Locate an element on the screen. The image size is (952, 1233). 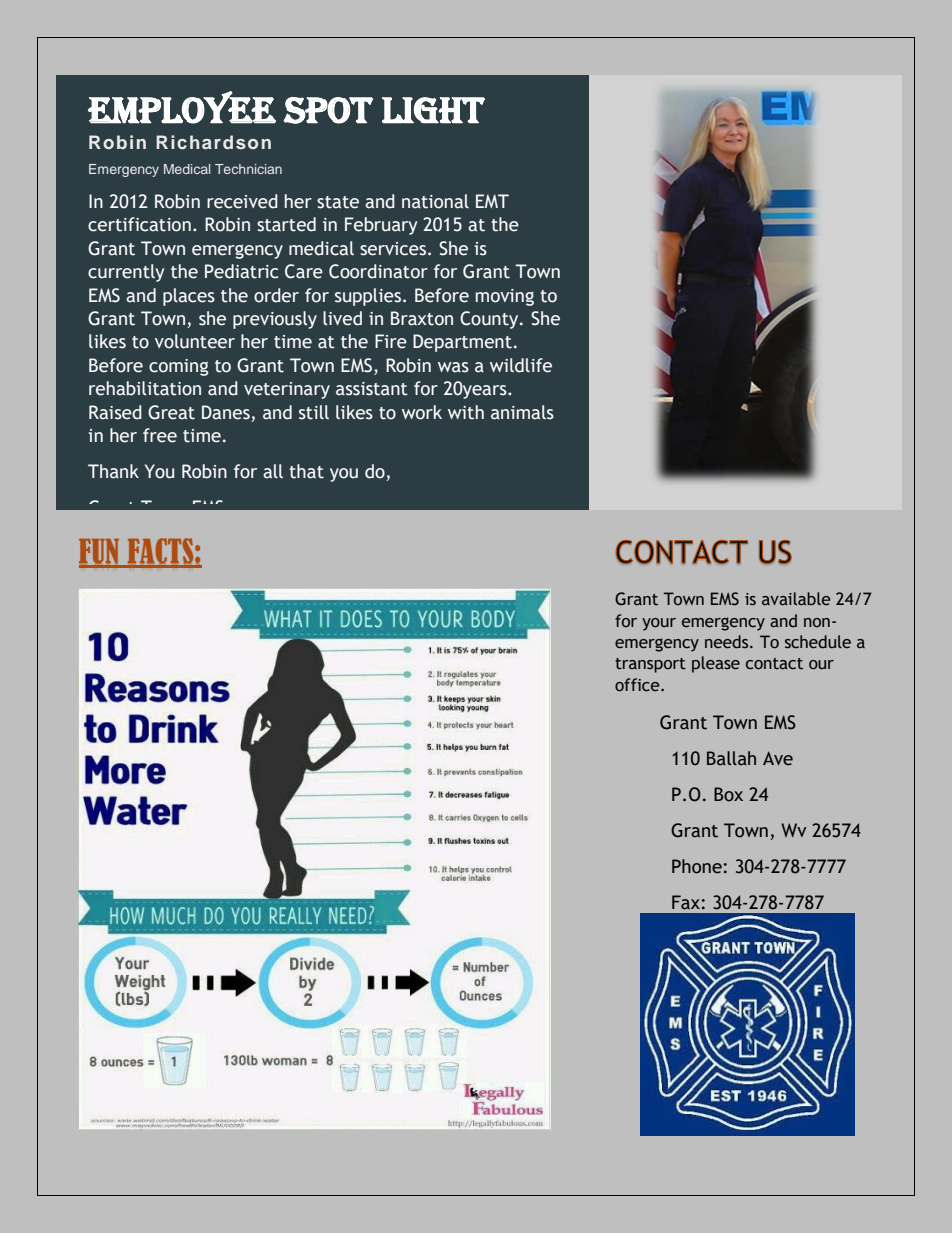
EMT is located at coordinates (492, 201).
